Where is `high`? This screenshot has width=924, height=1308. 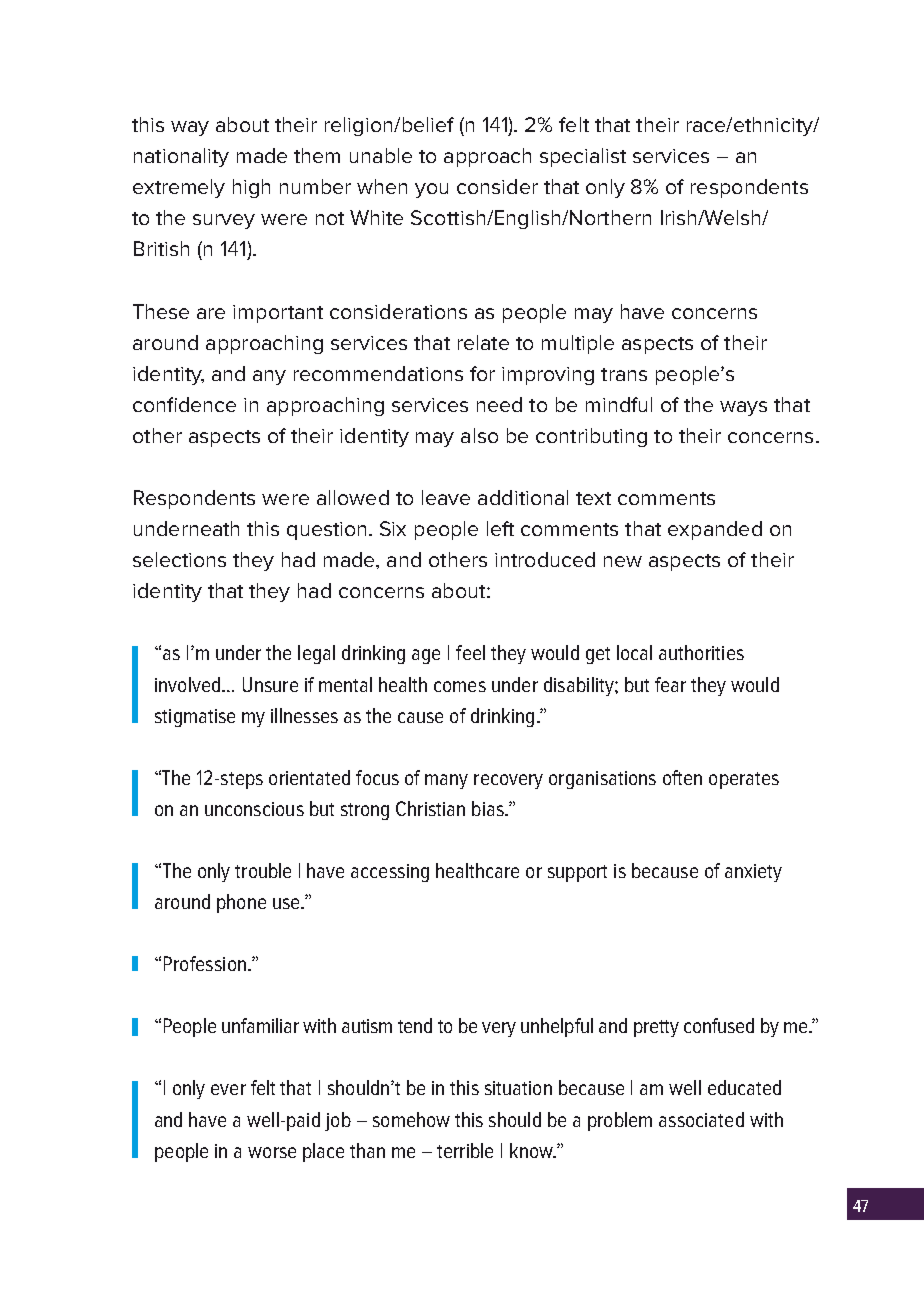
high is located at coordinates (251, 188).
